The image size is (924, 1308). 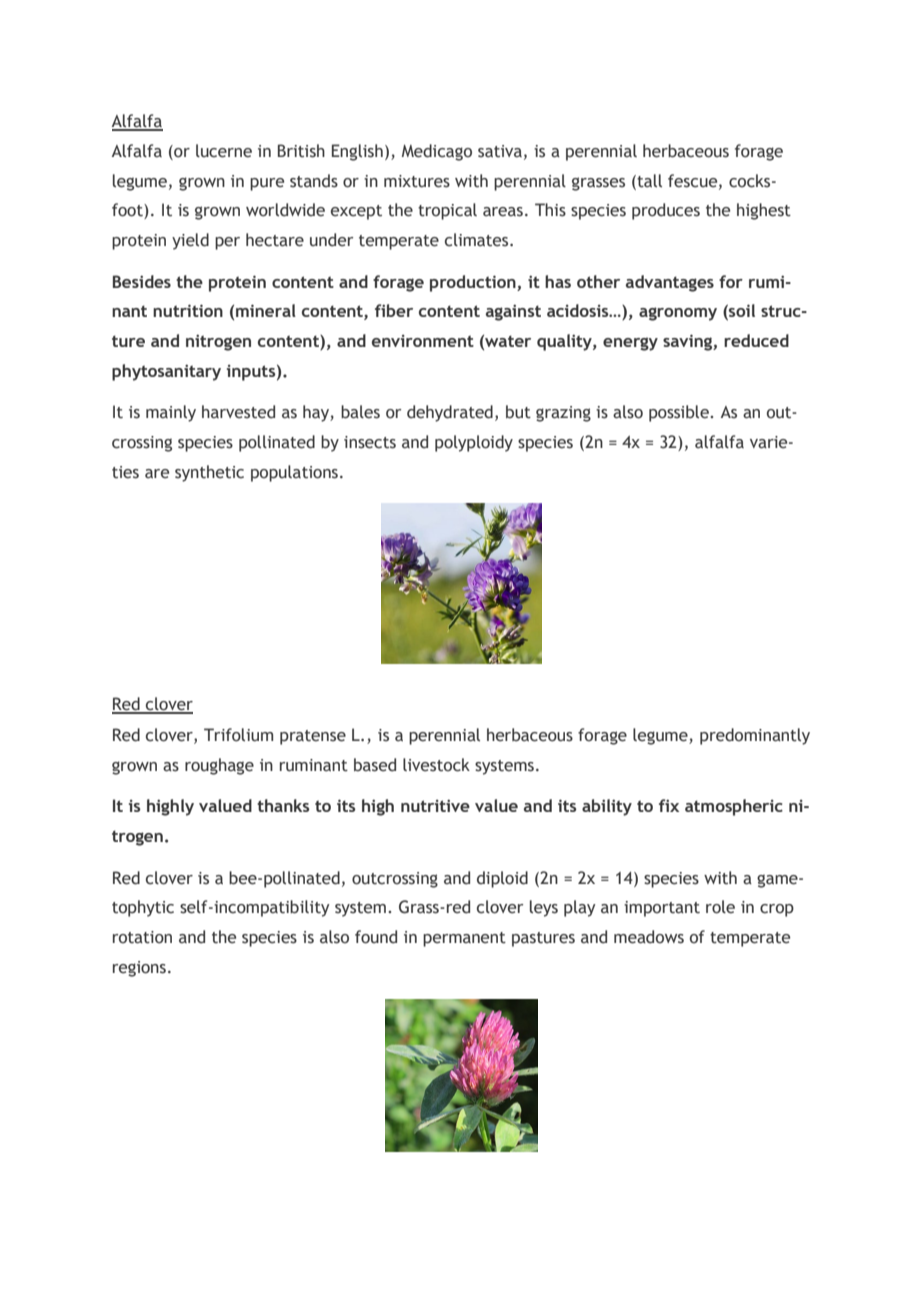 I want to click on reduced, so click(x=756, y=340).
